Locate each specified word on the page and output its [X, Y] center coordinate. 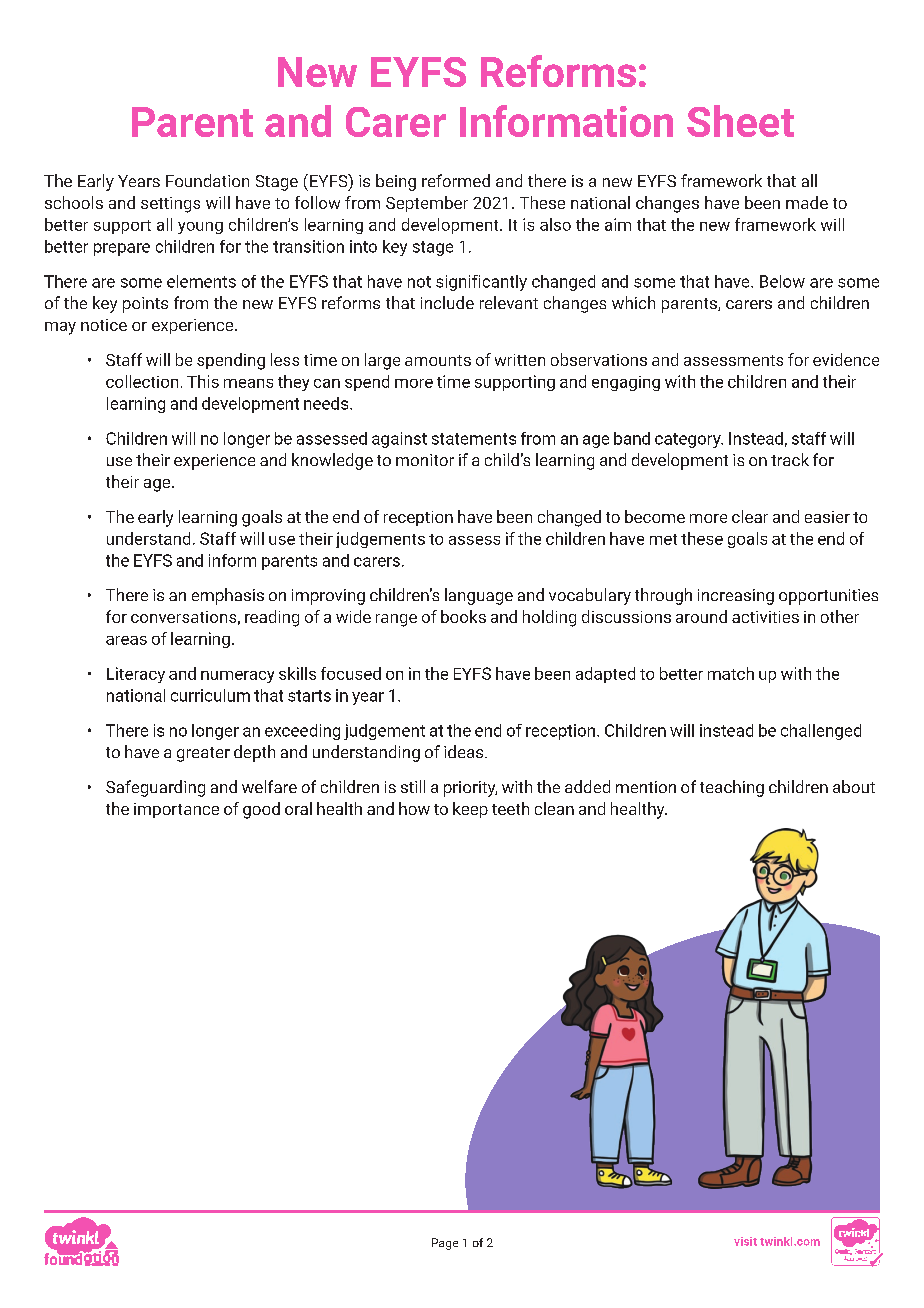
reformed [456, 180]
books [463, 616]
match [731, 673]
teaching [732, 788]
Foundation [207, 180]
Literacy [136, 675]
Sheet [740, 121]
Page [445, 1244]
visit [745, 1241]
